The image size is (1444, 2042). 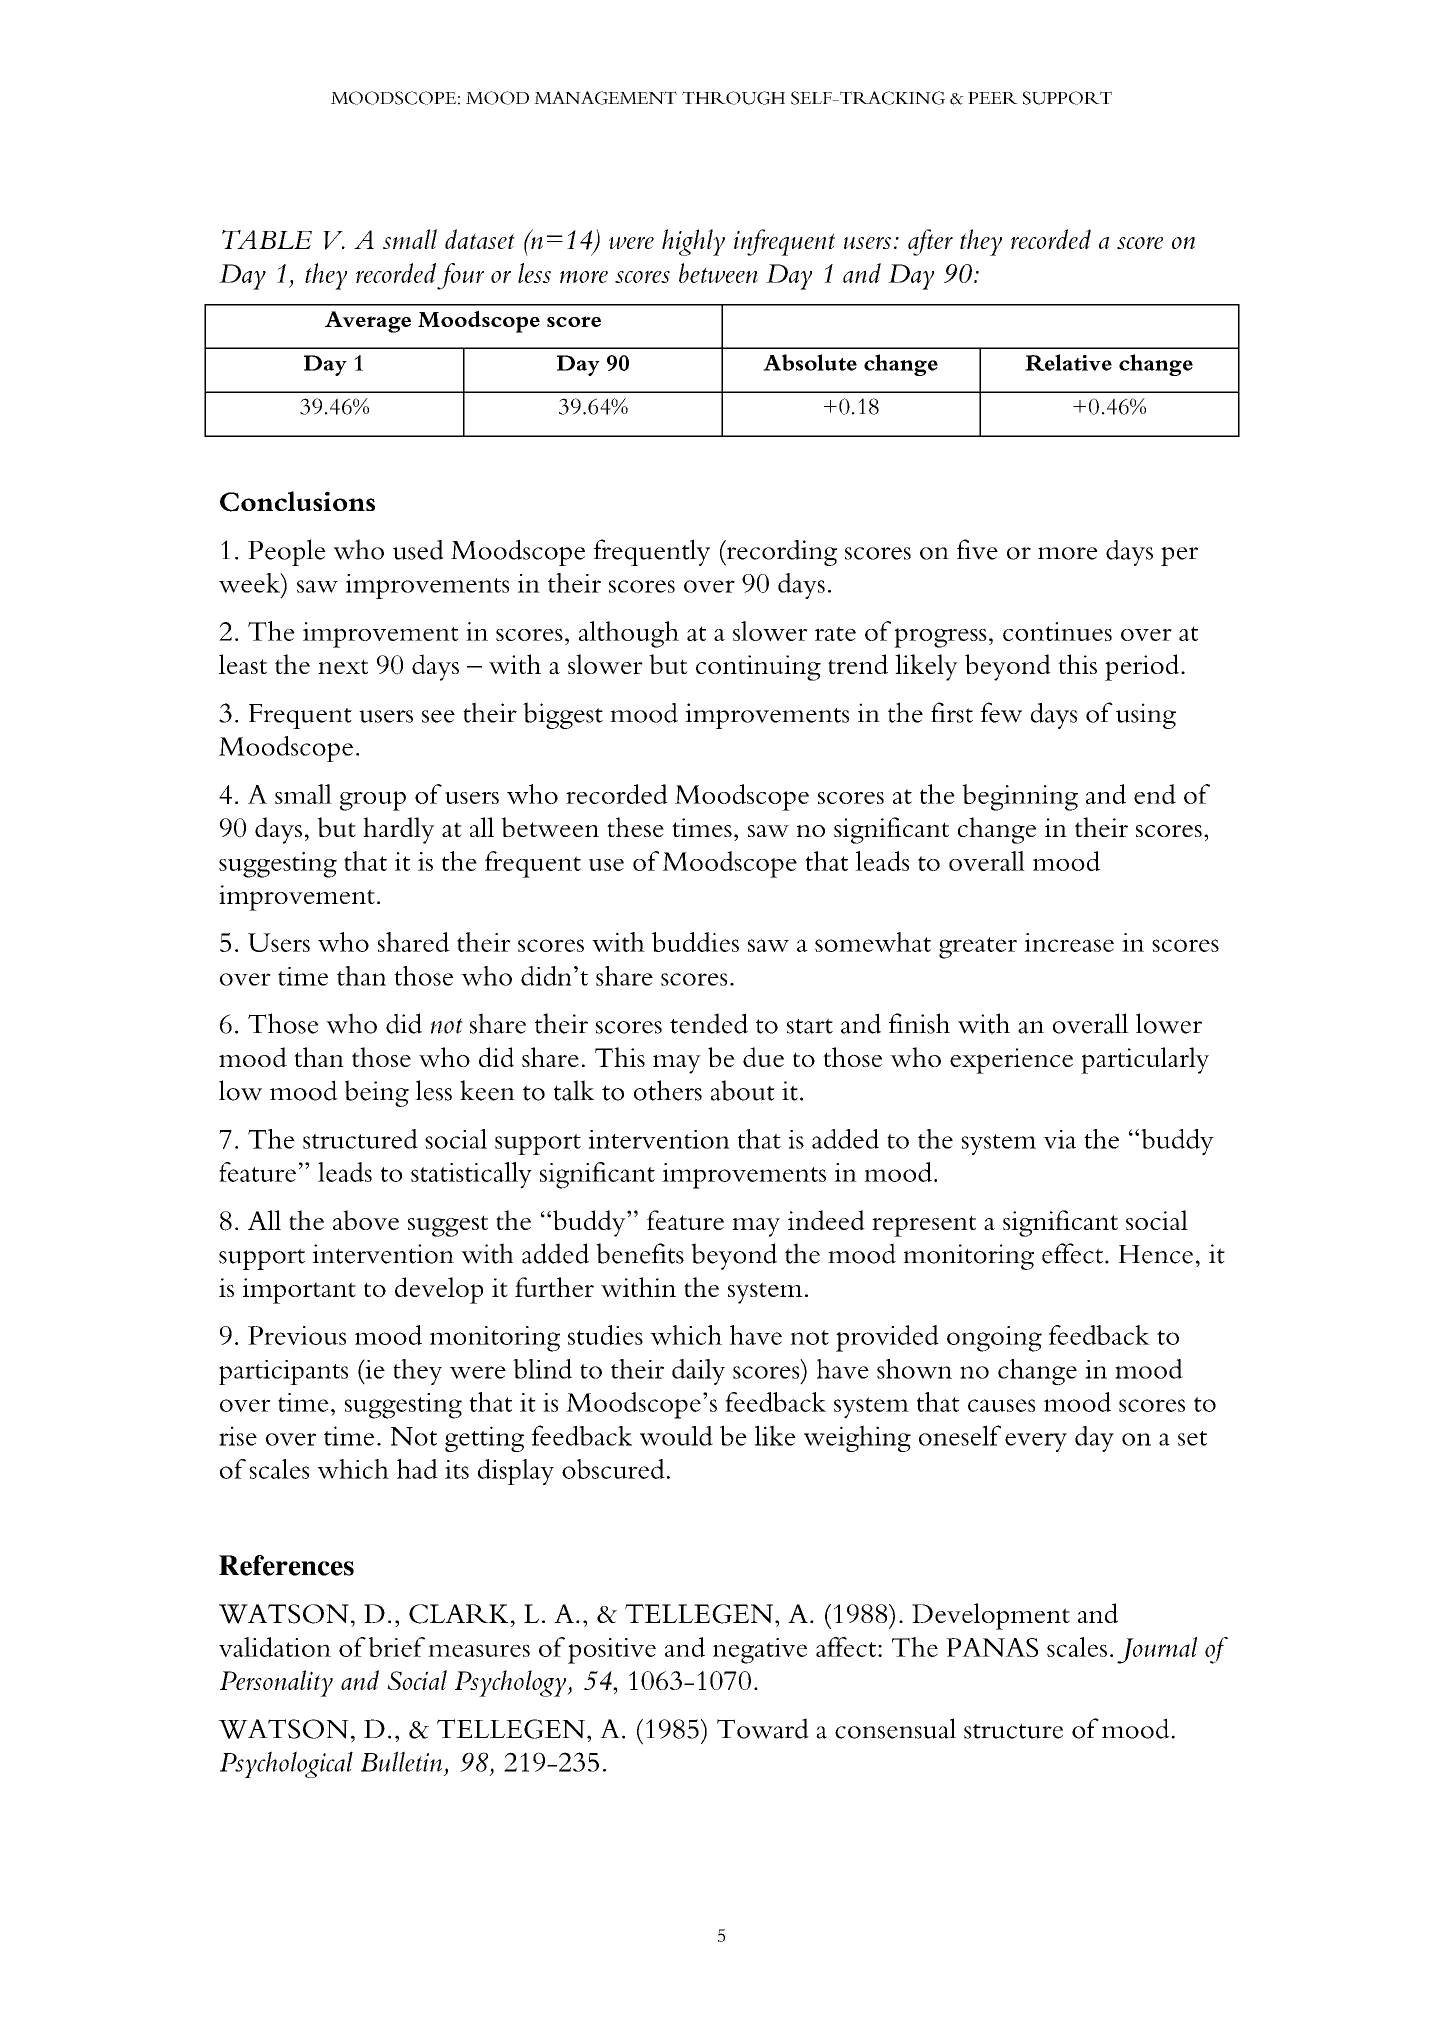 I want to click on continues, so click(x=1057, y=631).
